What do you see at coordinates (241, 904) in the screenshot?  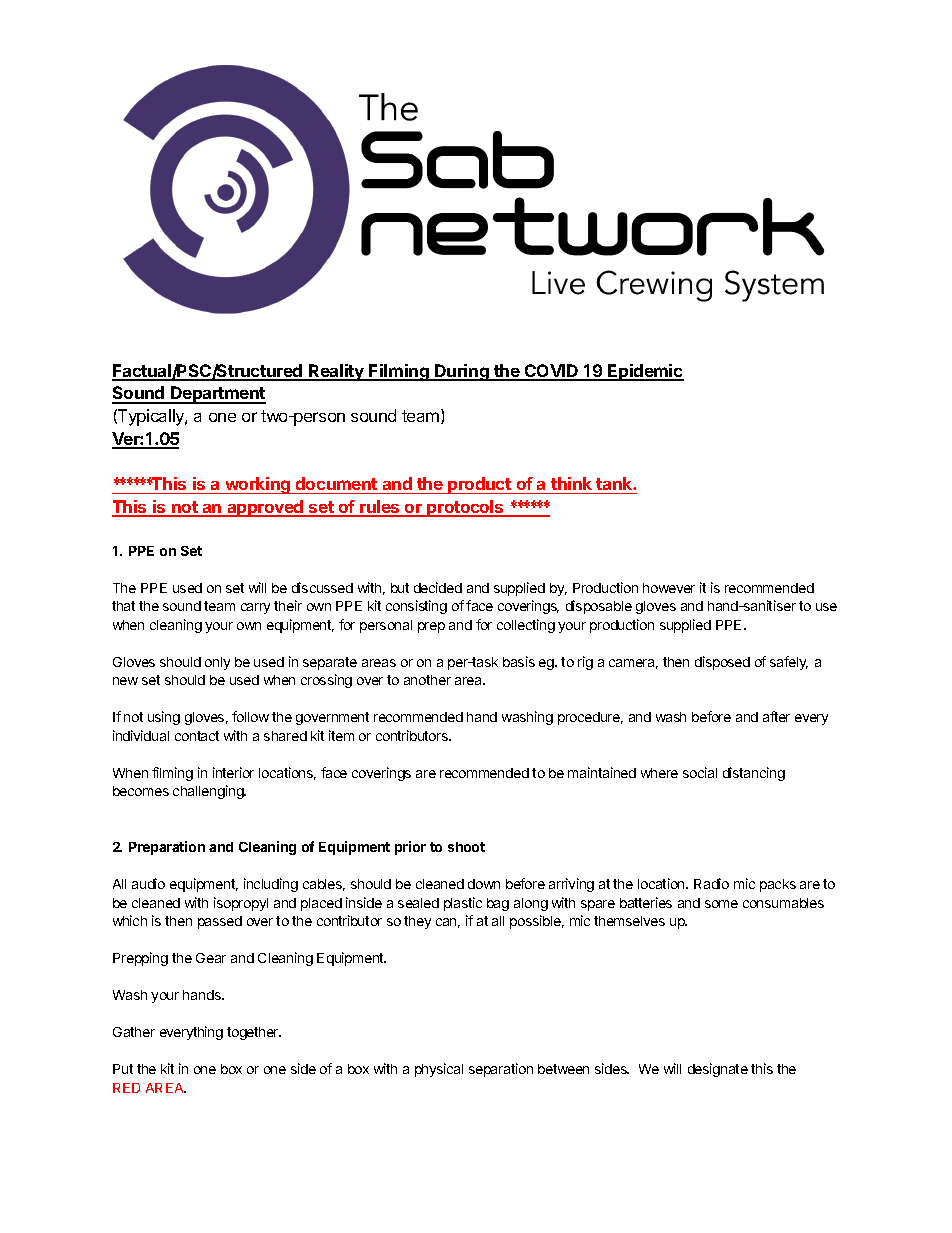 I see `isopropyl` at bounding box center [241, 904].
